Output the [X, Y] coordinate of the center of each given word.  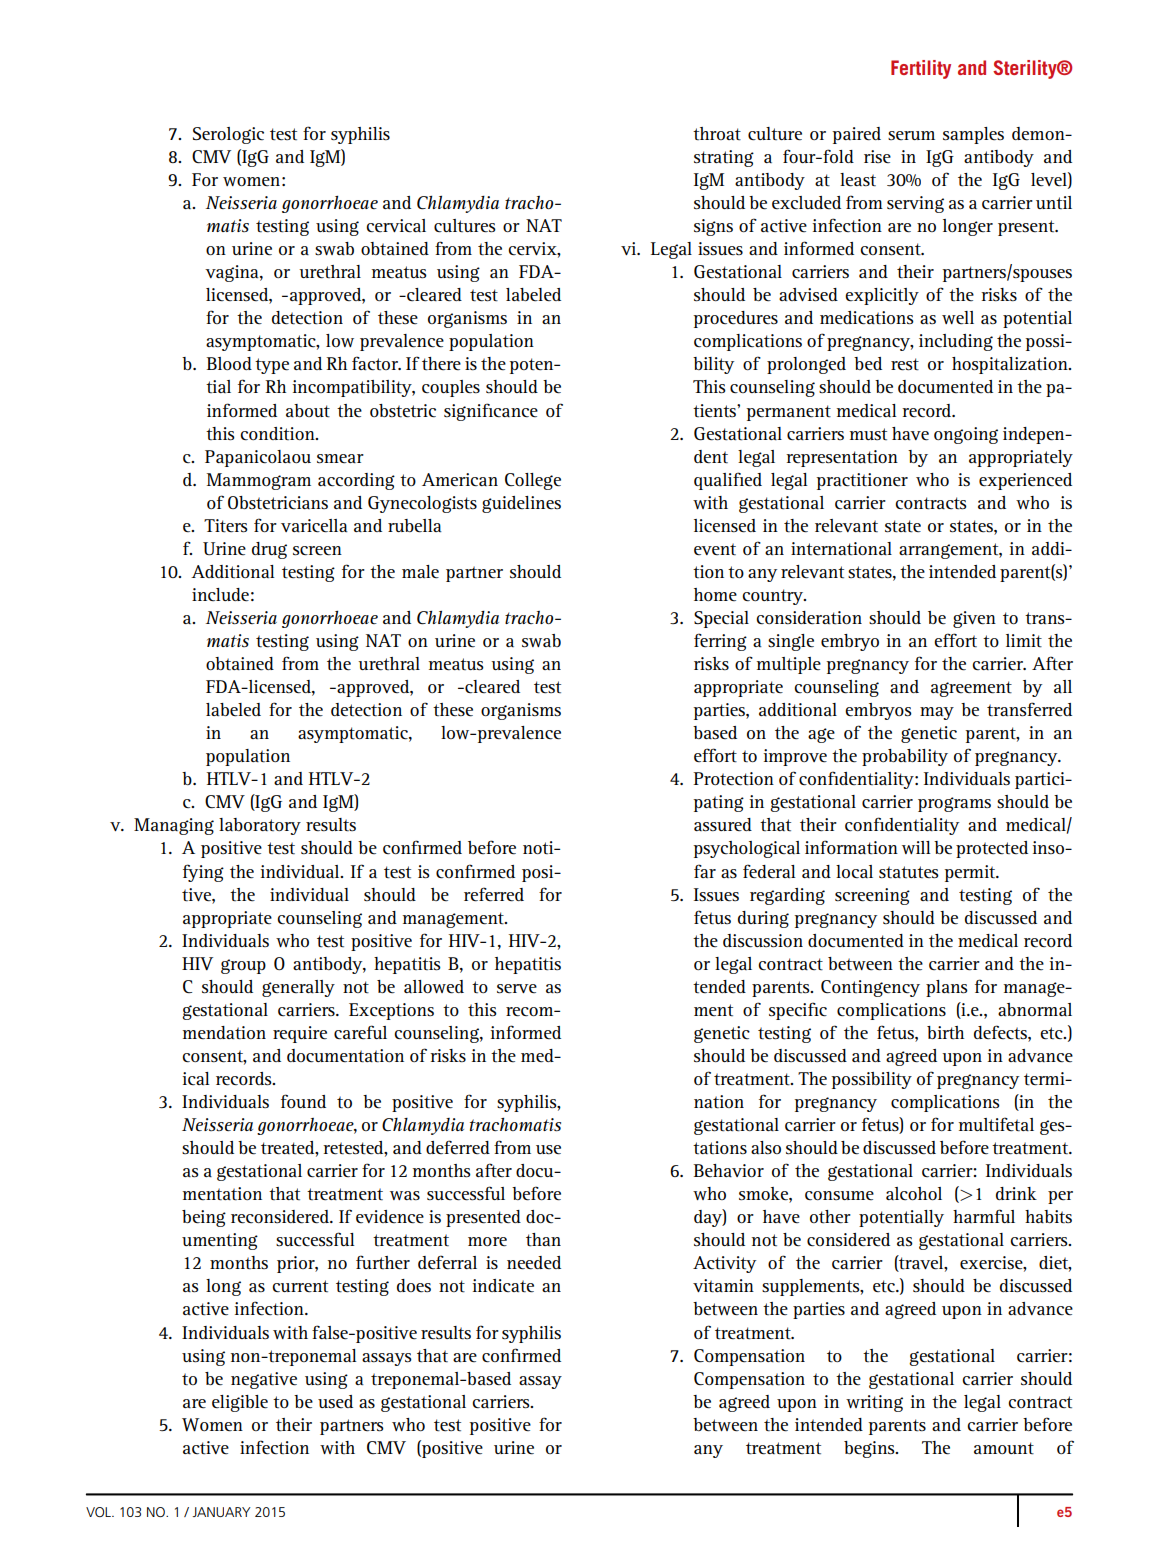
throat [717, 134]
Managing [174, 826]
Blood [229, 363]
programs [954, 804]
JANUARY [221, 1512]
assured [723, 825]
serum [911, 135]
